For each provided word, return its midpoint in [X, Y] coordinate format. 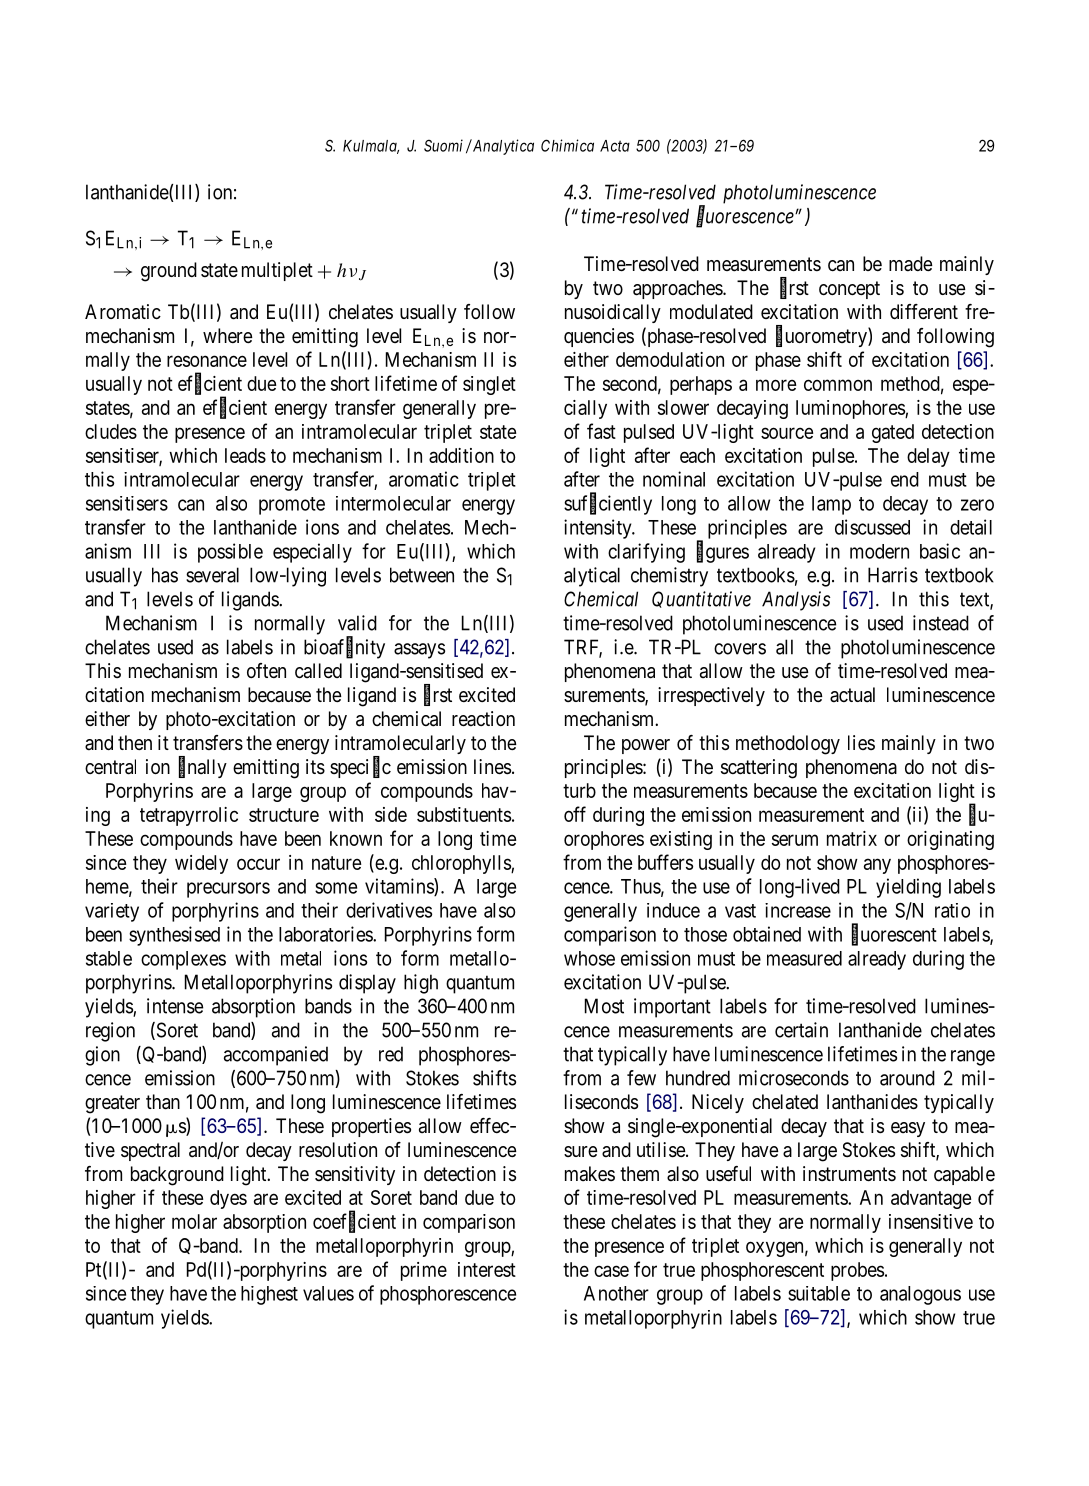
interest [487, 1269]
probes [857, 1271]
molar [194, 1221]
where [228, 335]
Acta [615, 146]
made [911, 263]
